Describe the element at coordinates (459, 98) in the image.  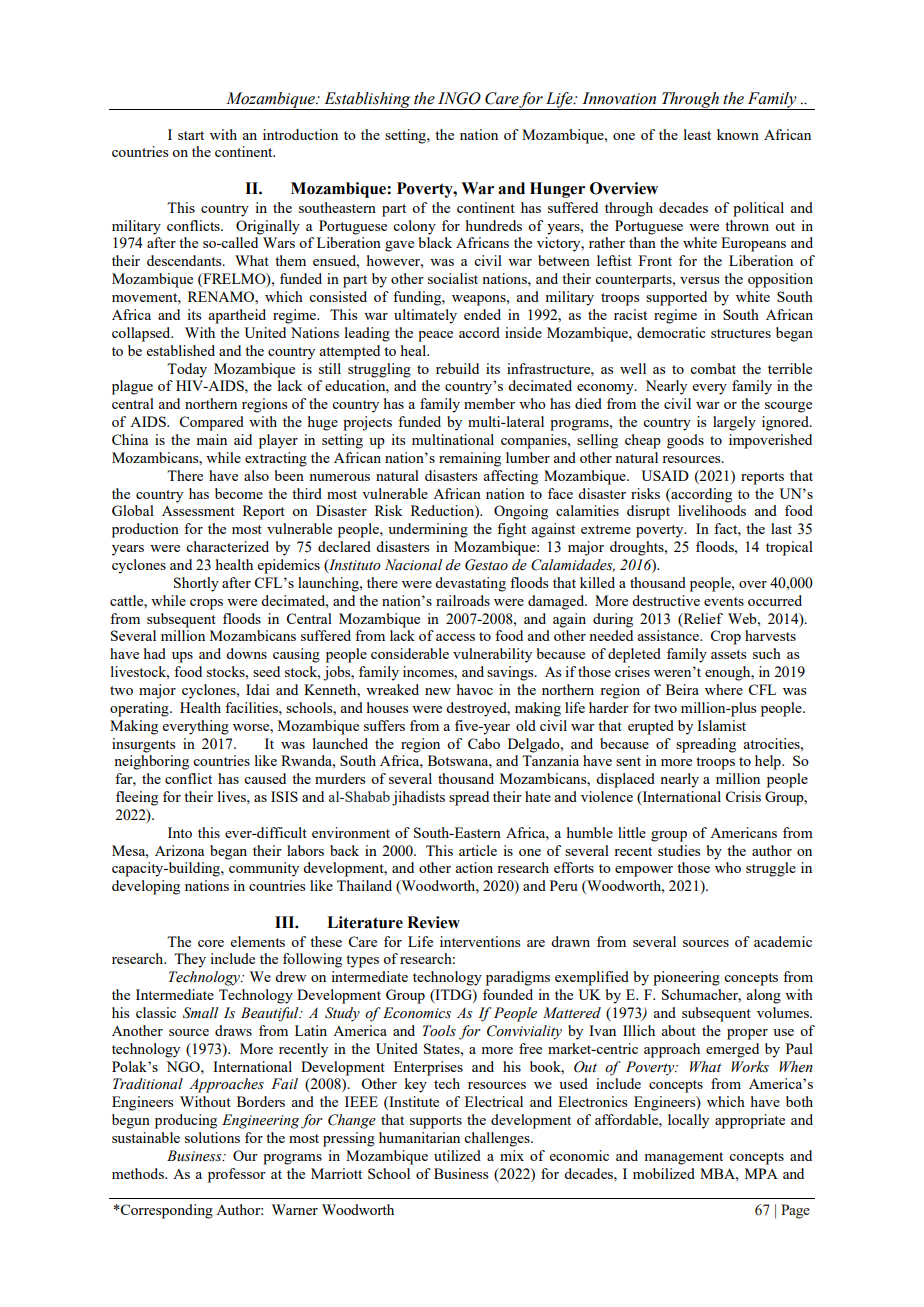
I see `INGO` at that location.
